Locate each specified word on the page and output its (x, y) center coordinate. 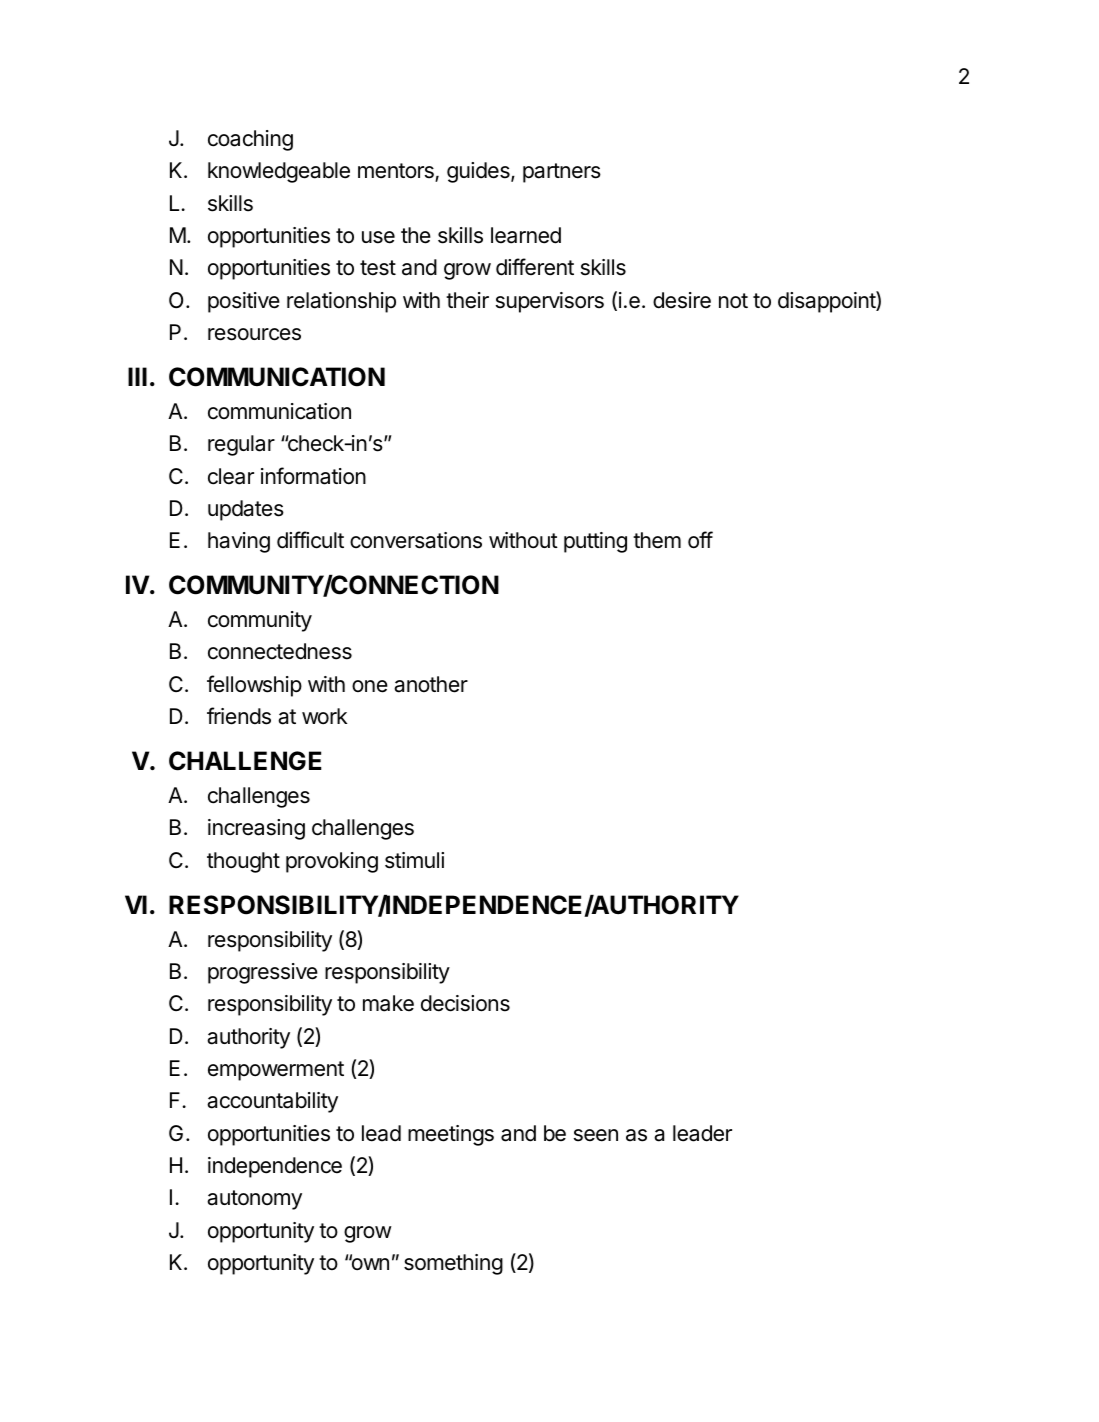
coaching (250, 140)
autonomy (254, 1200)
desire (682, 300)
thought (243, 862)
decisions (465, 1003)
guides (479, 172)
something (453, 1264)
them (657, 540)
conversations (416, 540)
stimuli (414, 860)
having (239, 542)
